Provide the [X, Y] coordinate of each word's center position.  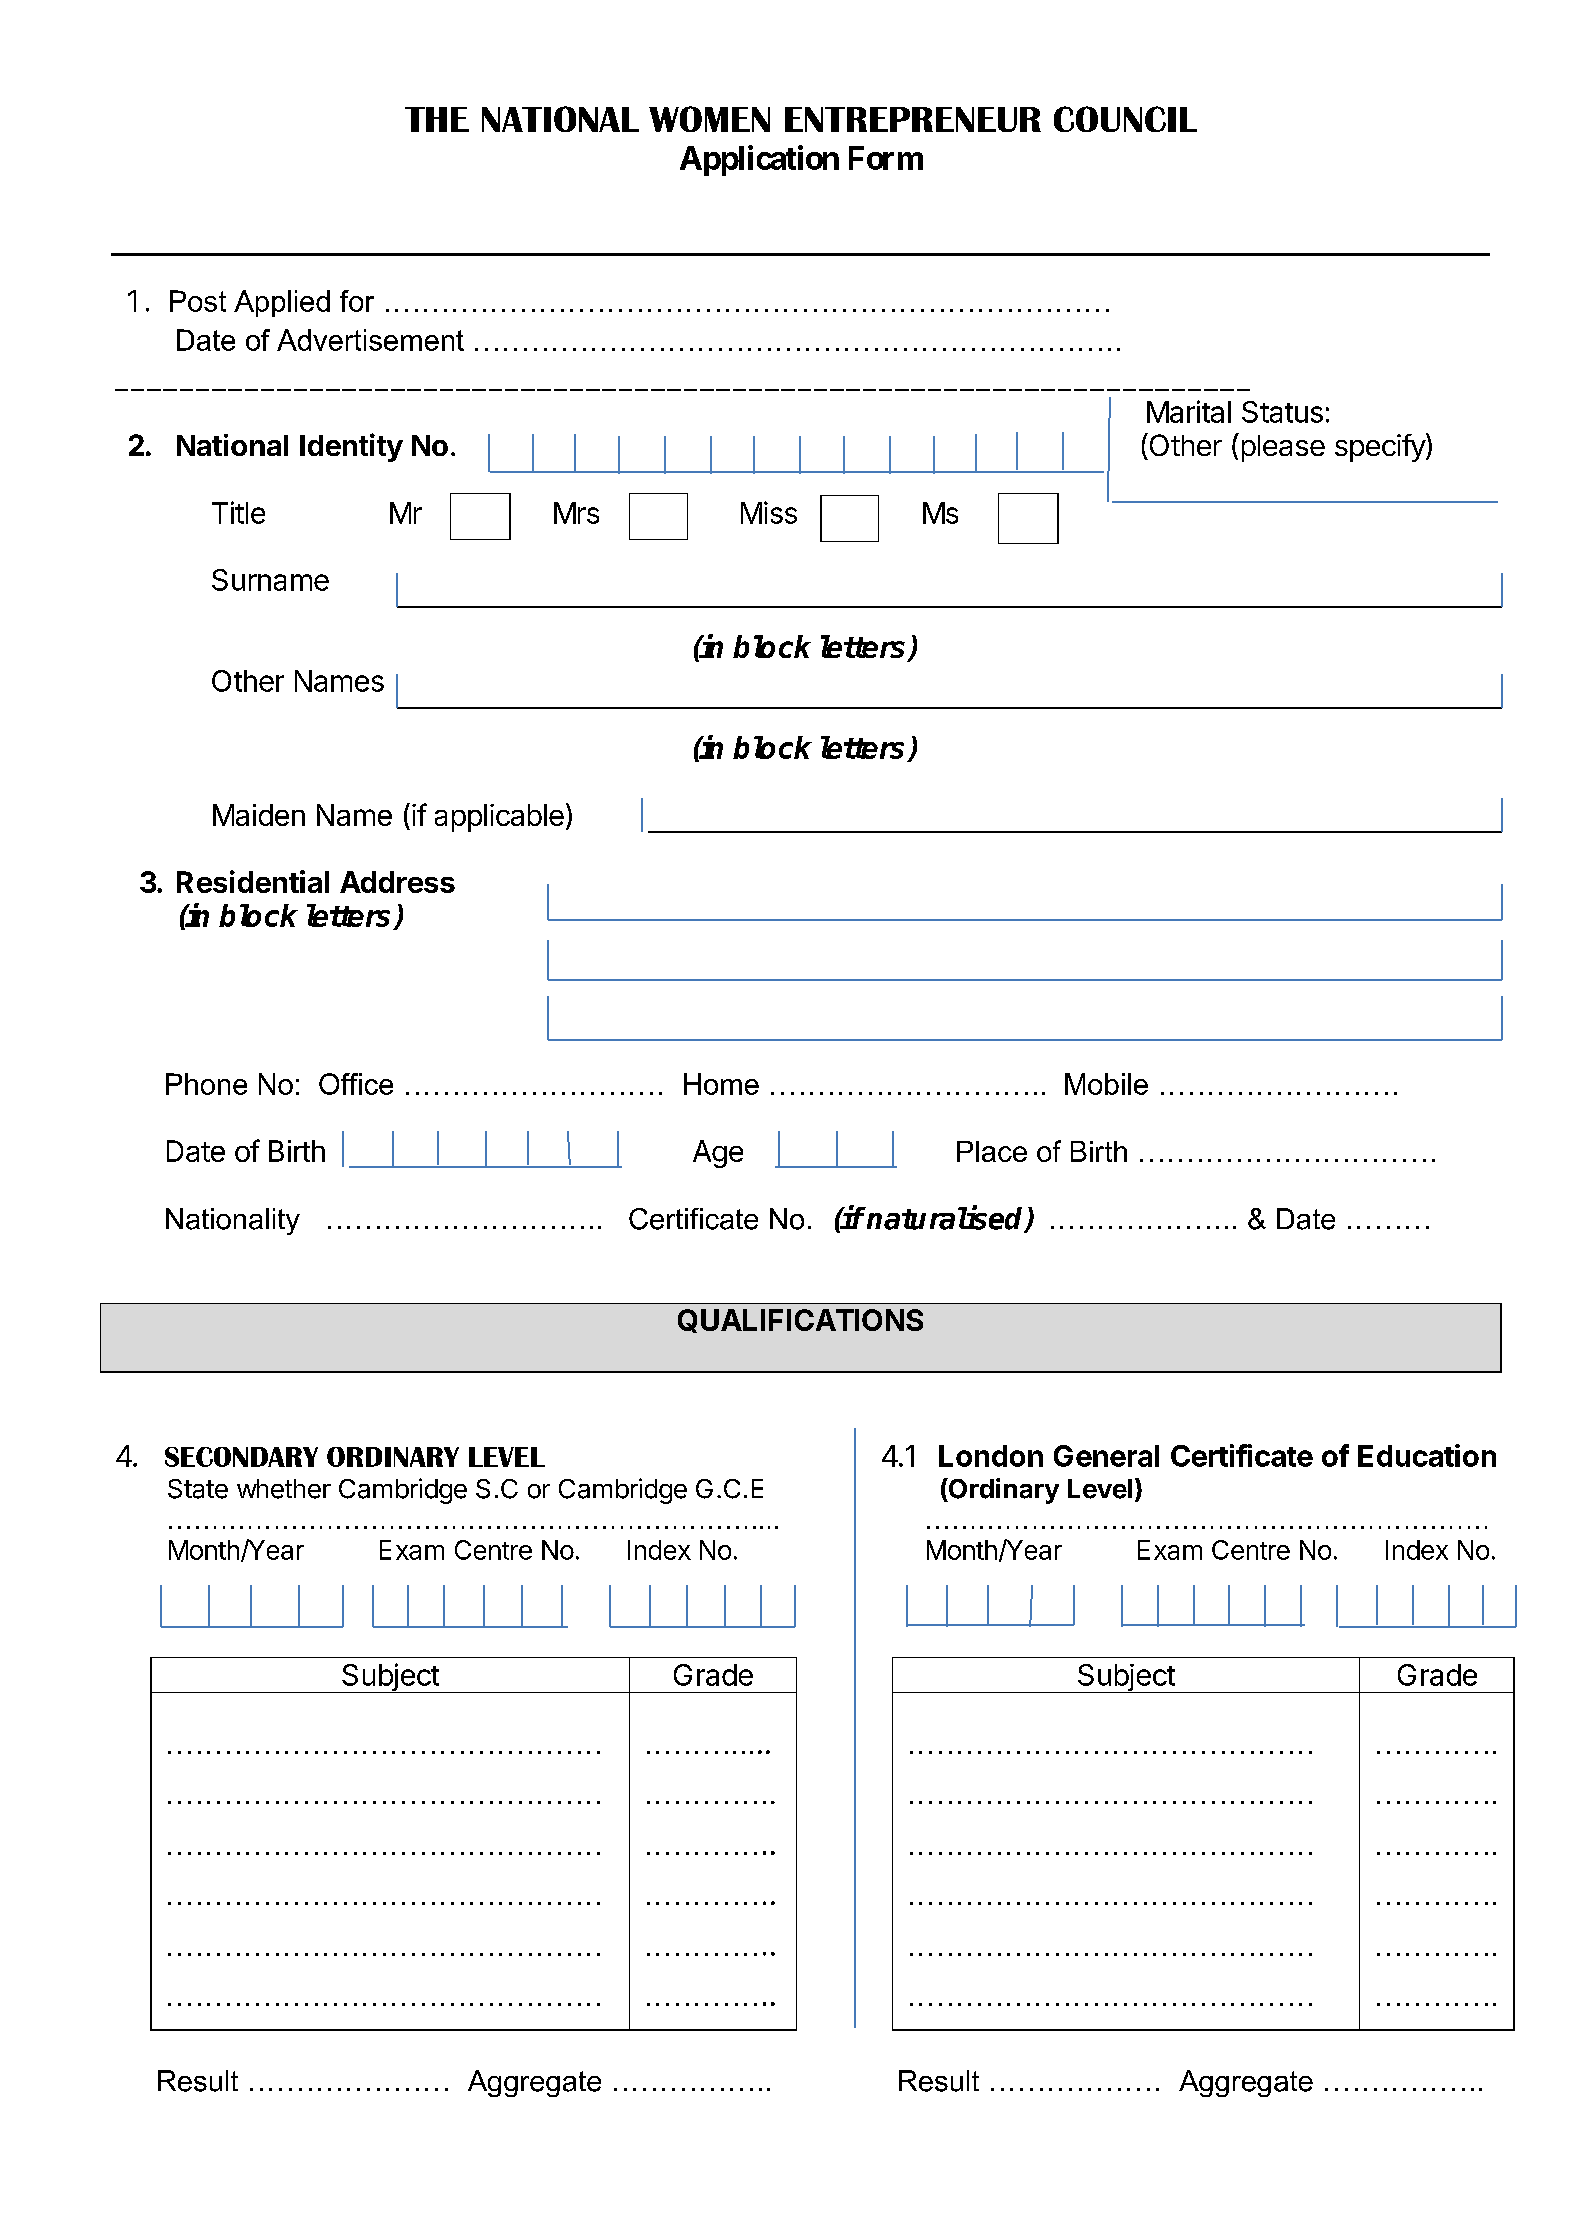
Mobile [1106, 1084]
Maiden [259, 815]
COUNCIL [1125, 119]
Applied [282, 303]
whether [284, 1489]
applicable [499, 818]
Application [759, 160]
